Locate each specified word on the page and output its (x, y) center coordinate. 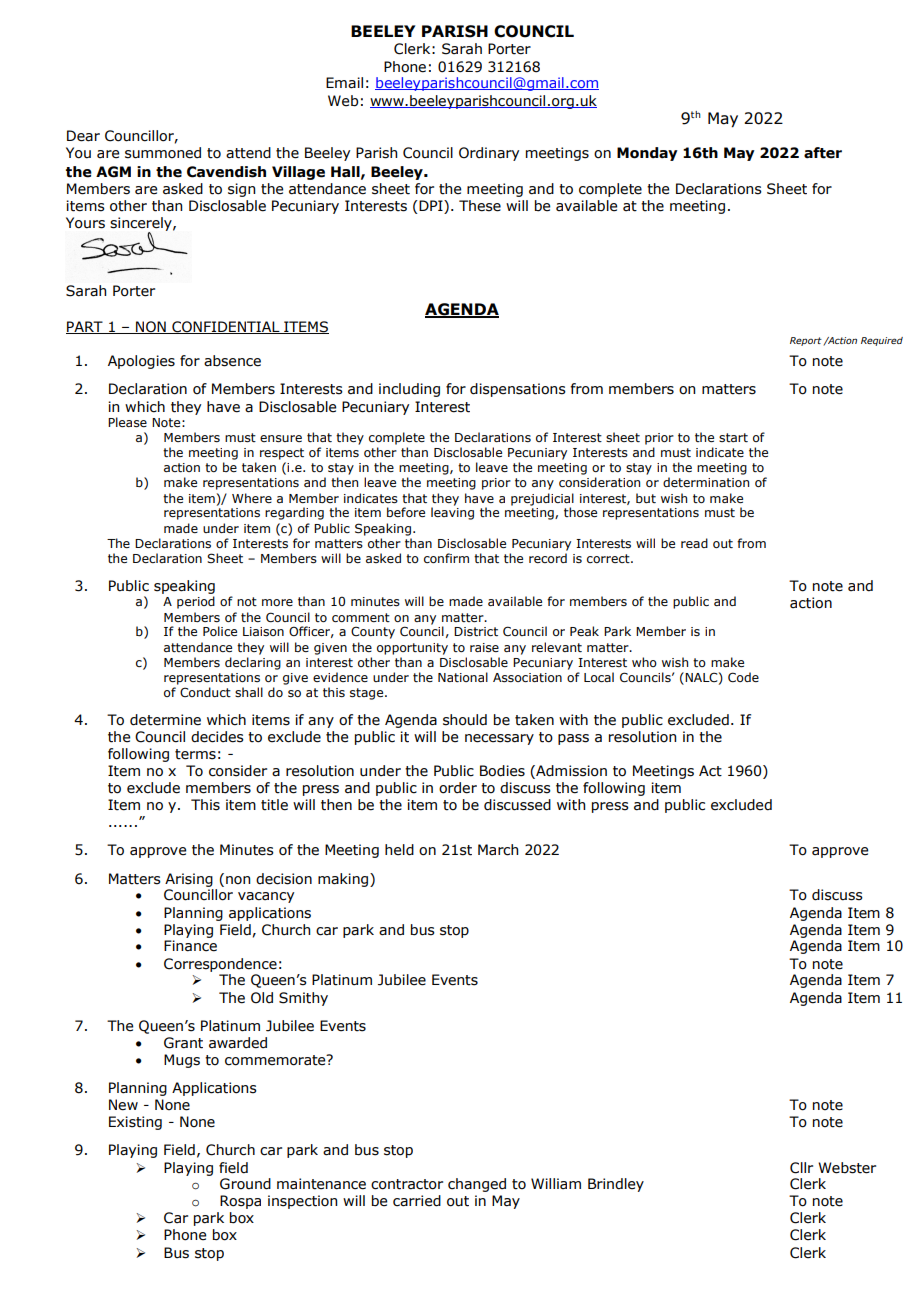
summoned (163, 153)
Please (127, 422)
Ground (245, 1184)
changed (477, 1185)
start (733, 437)
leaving (452, 513)
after (823, 153)
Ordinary (489, 154)
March (498, 850)
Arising (189, 880)
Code (743, 677)
